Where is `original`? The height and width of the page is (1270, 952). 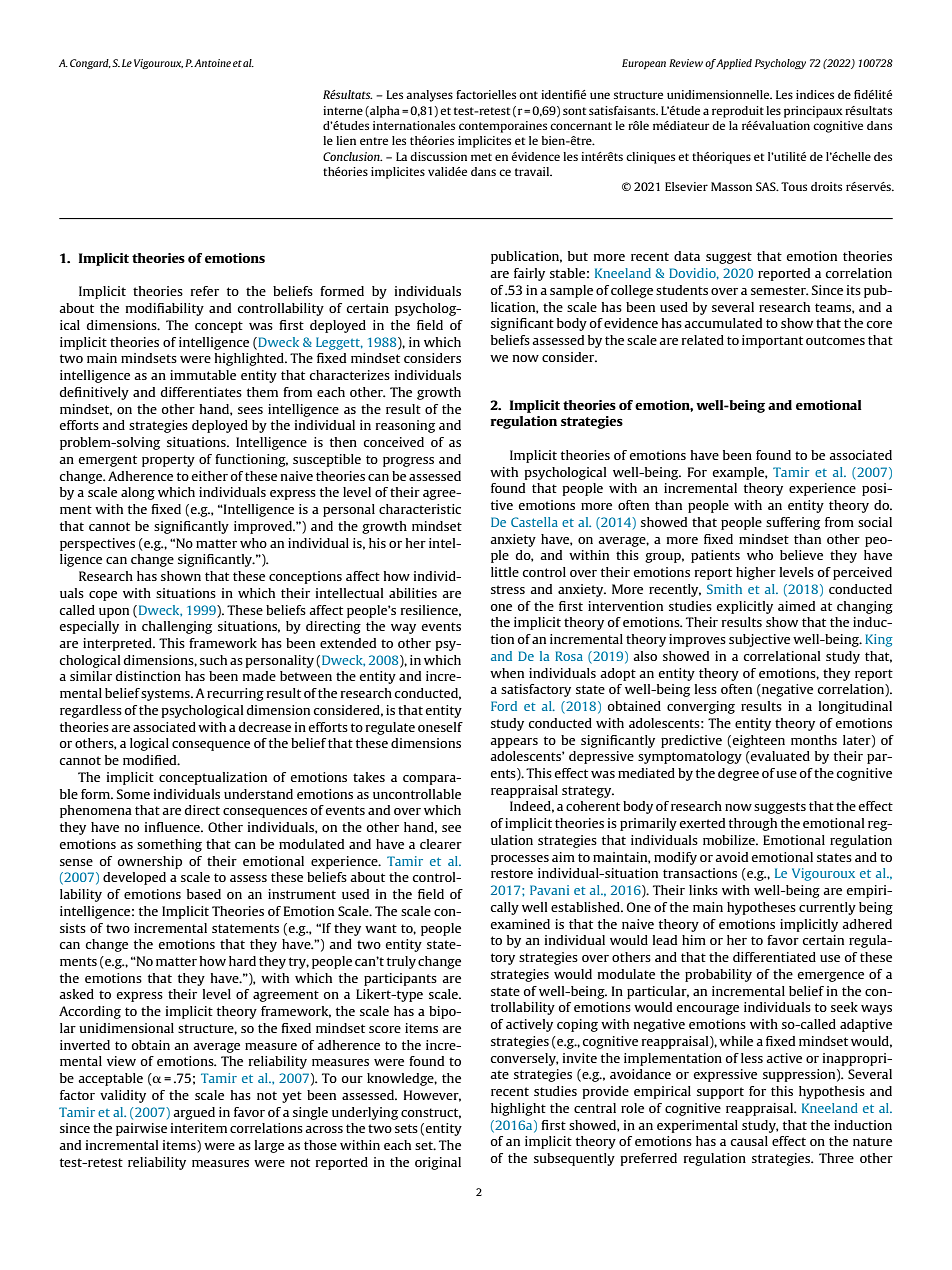
original is located at coordinates (438, 1163).
